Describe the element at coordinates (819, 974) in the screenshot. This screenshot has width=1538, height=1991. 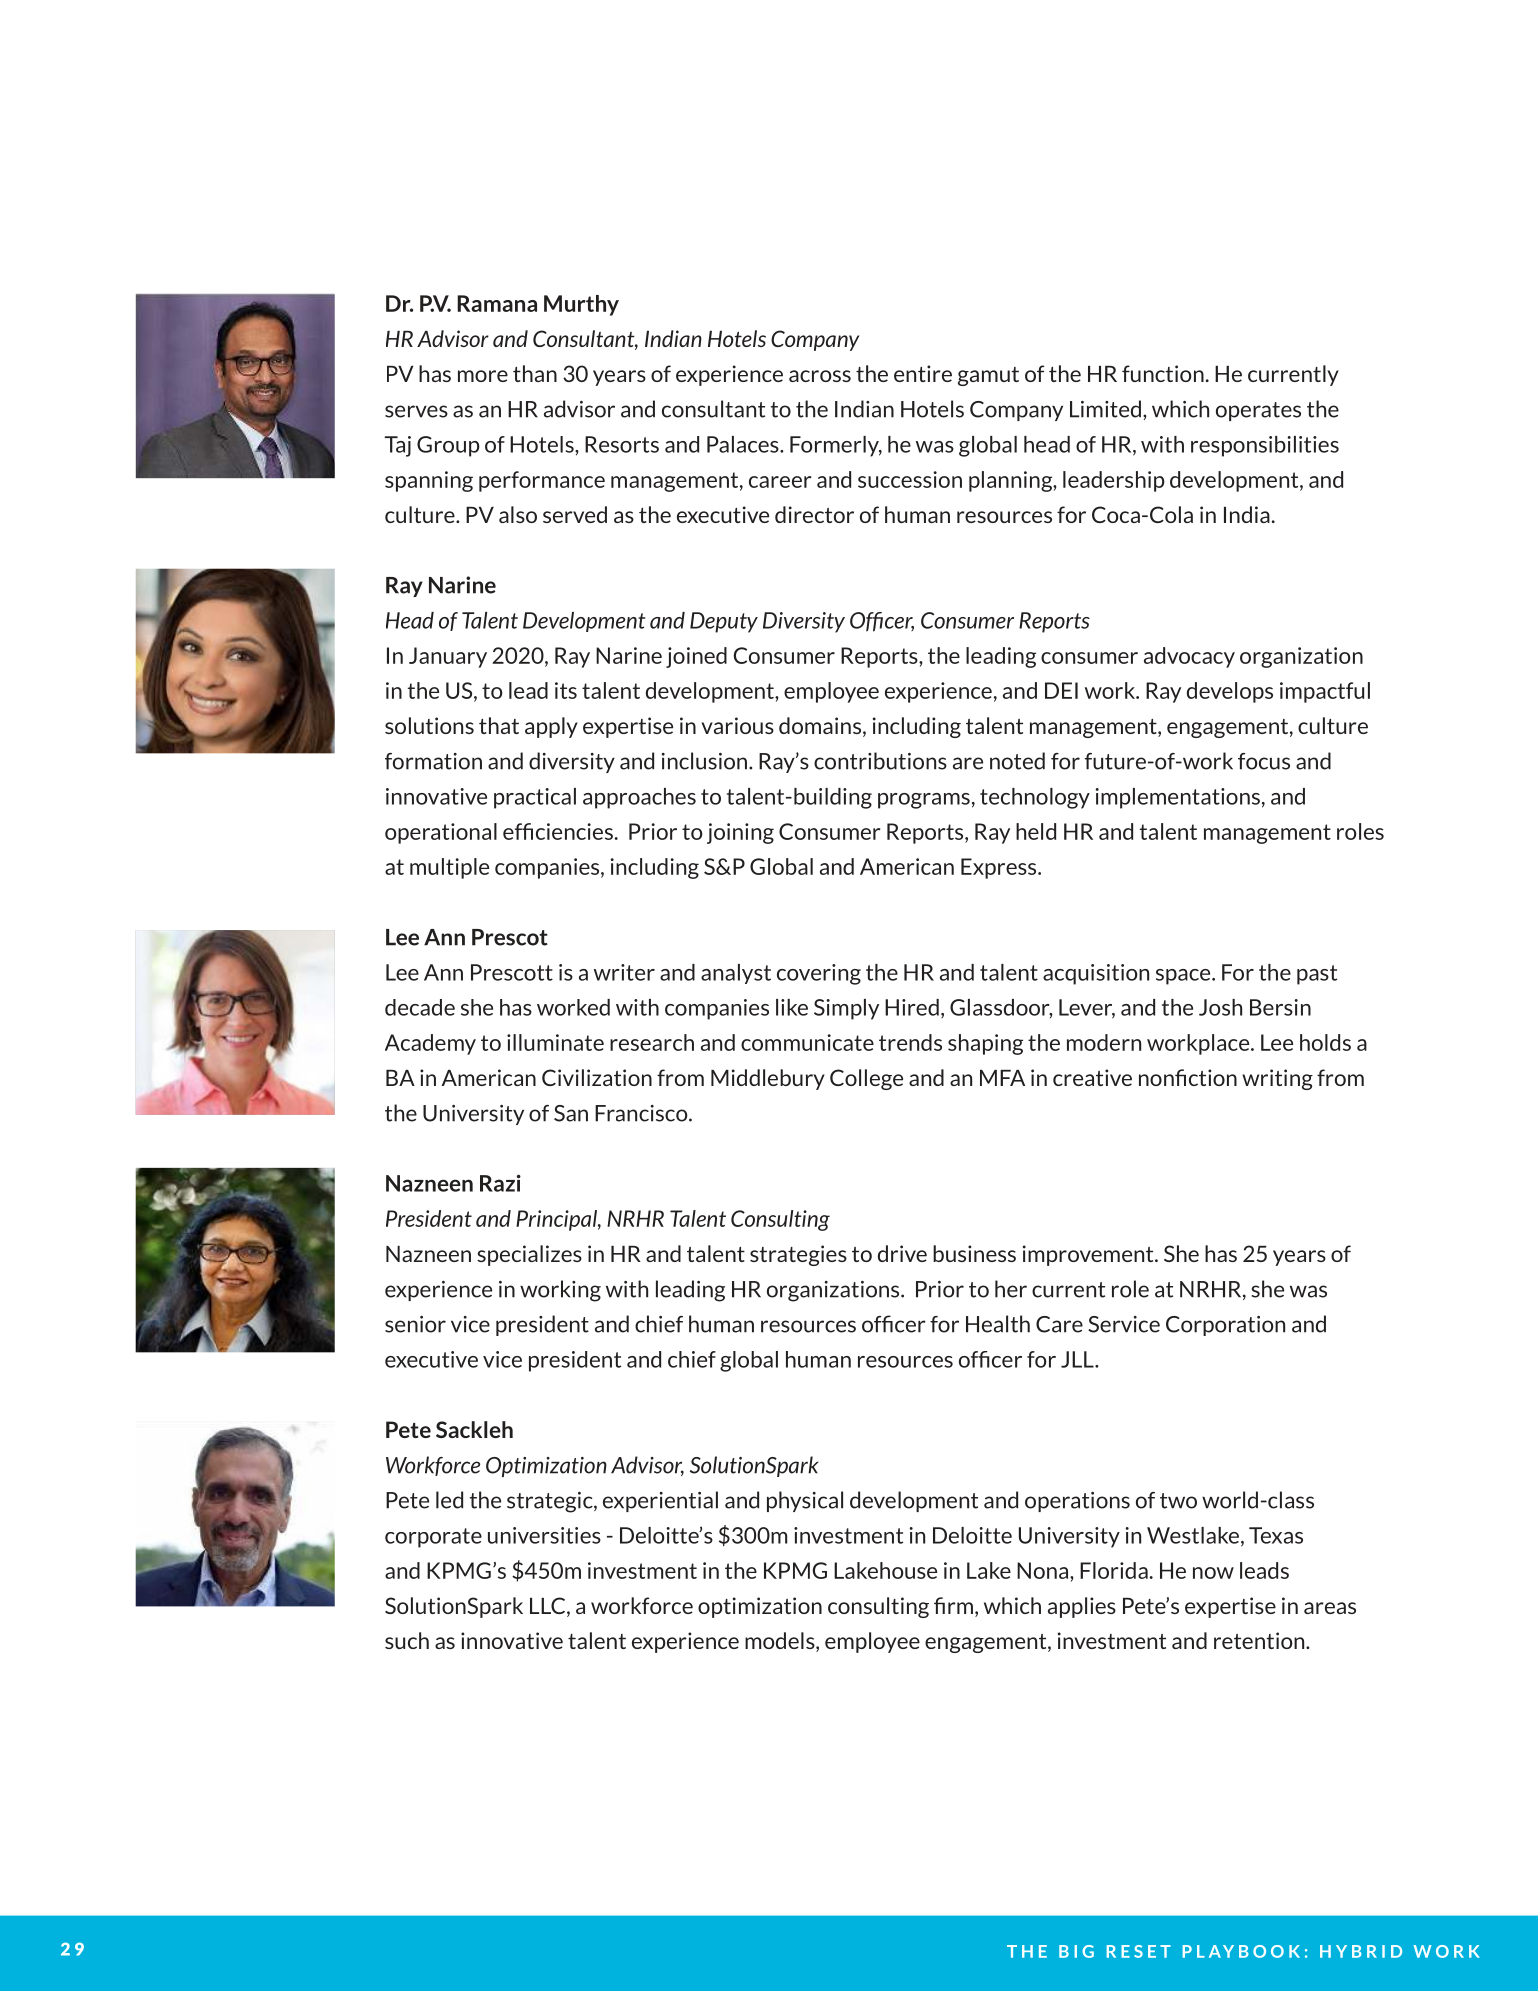
I see `covering` at that location.
